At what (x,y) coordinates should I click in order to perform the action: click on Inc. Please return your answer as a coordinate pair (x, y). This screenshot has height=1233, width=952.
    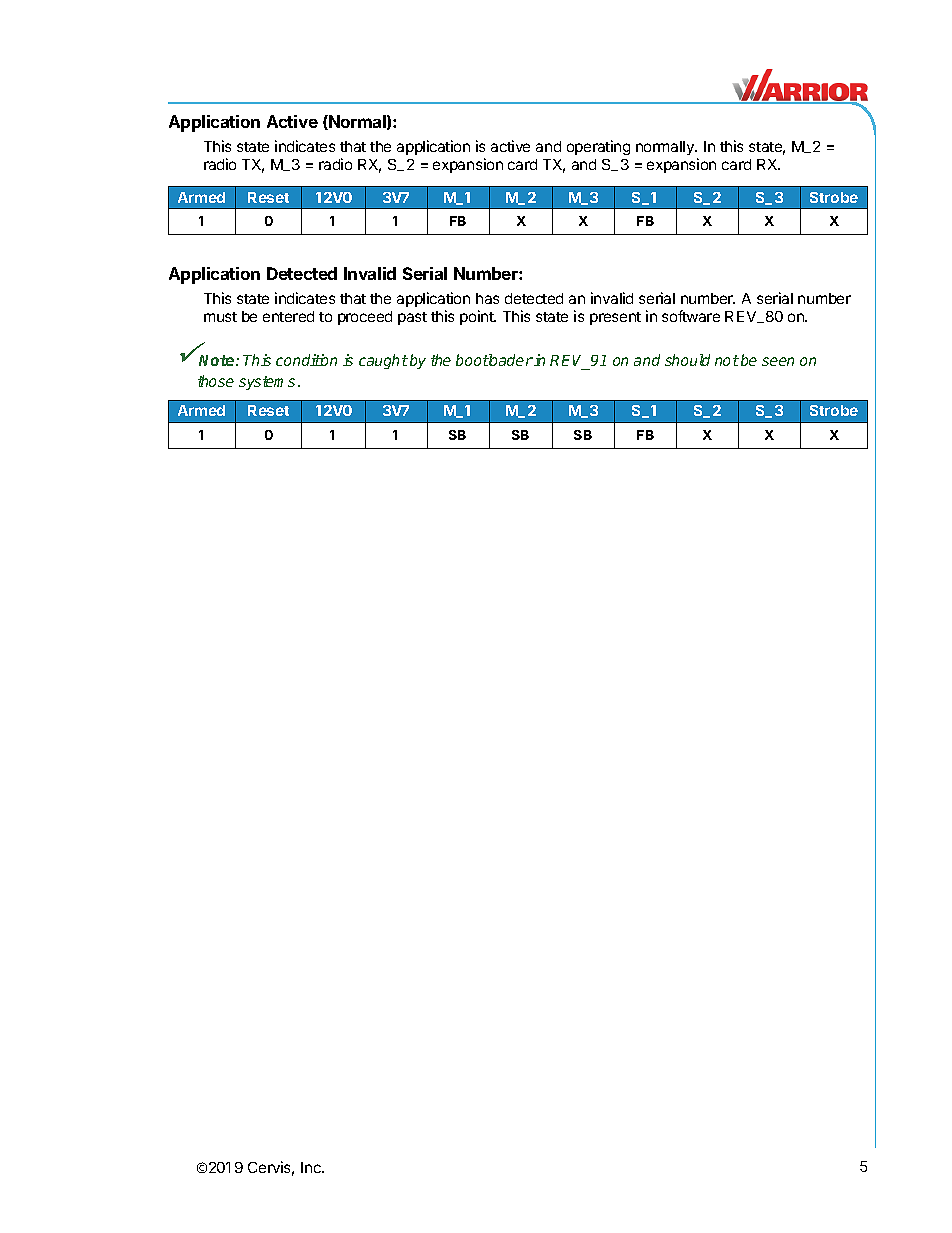
    Looking at the image, I should click on (312, 1167).
